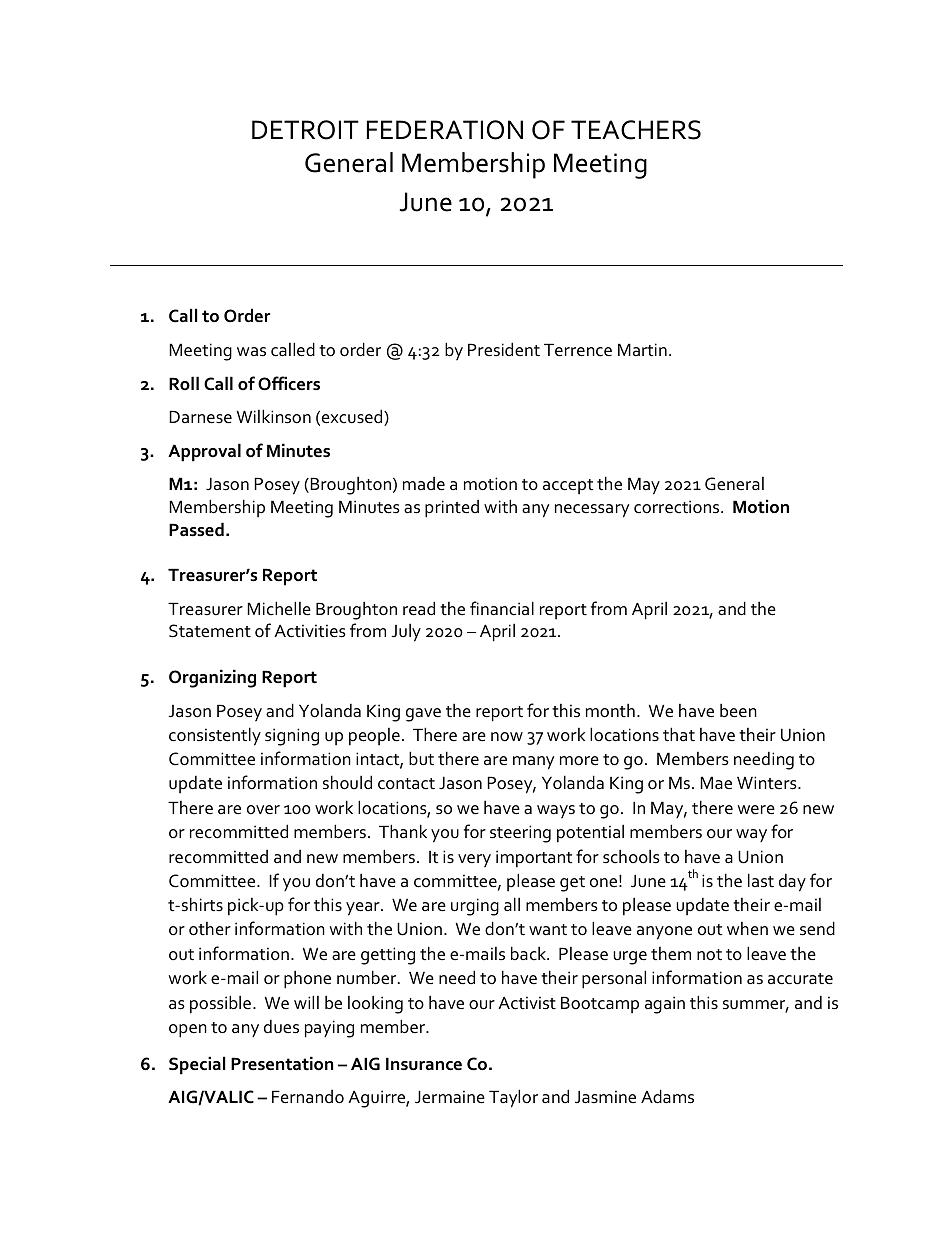 This screenshot has width=952, height=1233. Describe the element at coordinates (263, 809) in the screenshot. I see `over` at that location.
